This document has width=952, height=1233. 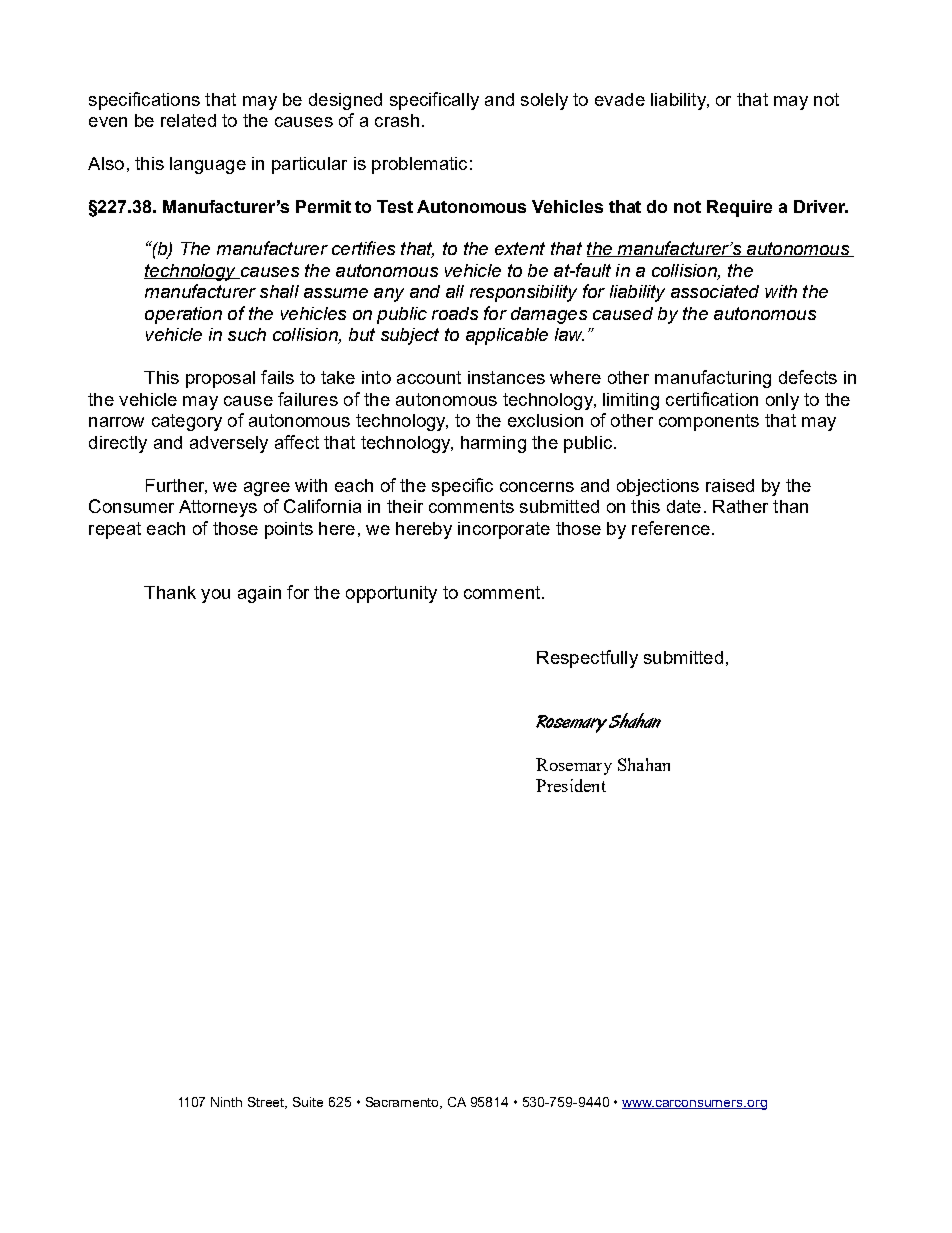 What do you see at coordinates (429, 377) in the document?
I see `account` at bounding box center [429, 377].
